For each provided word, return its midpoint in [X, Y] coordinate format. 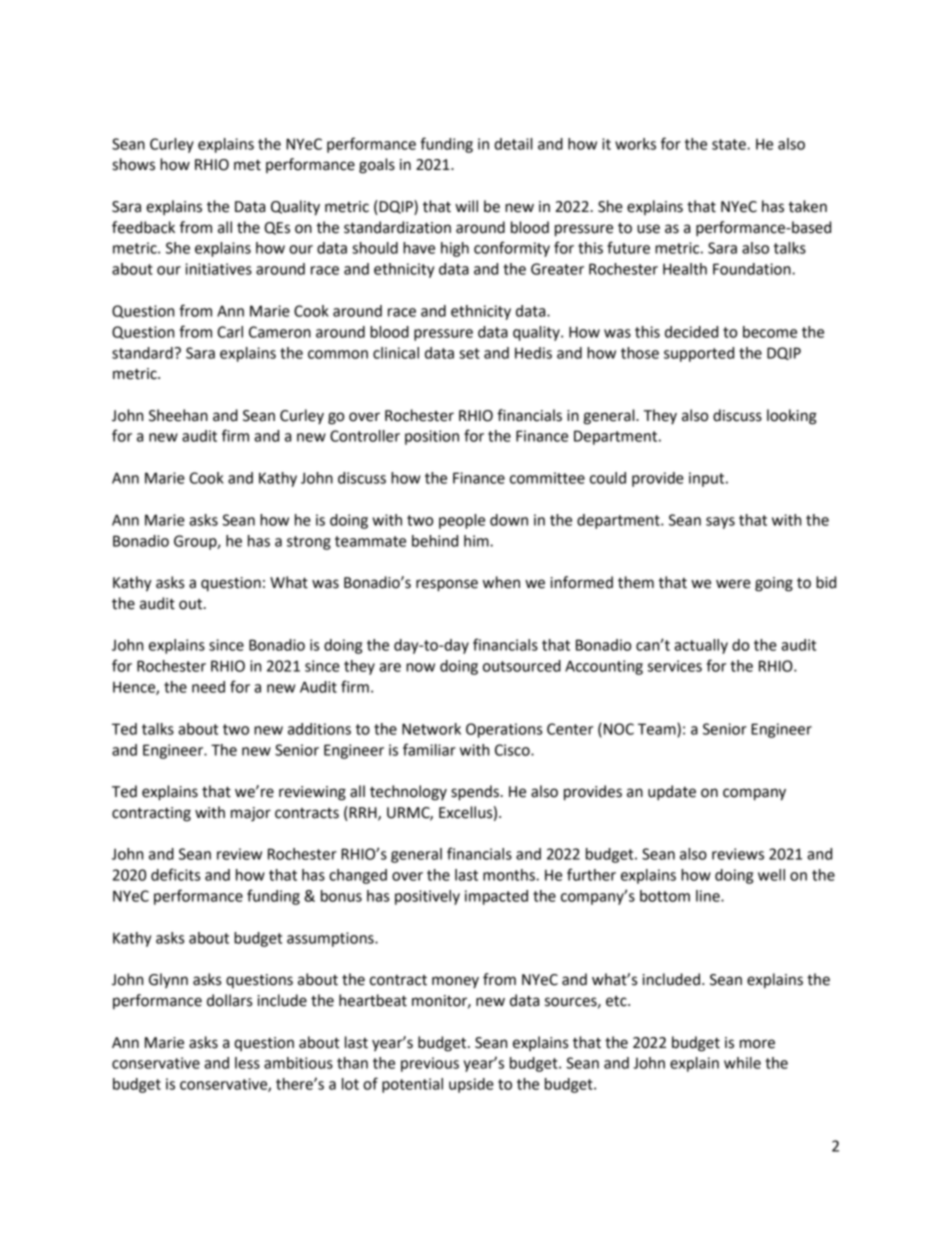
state [730, 144]
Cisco [513, 750]
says [720, 523]
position [432, 437]
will [466, 206]
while [742, 1063]
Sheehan [178, 415]
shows [133, 164]
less [247, 1063]
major [251, 814]
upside [471, 1085]
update [672, 793]
